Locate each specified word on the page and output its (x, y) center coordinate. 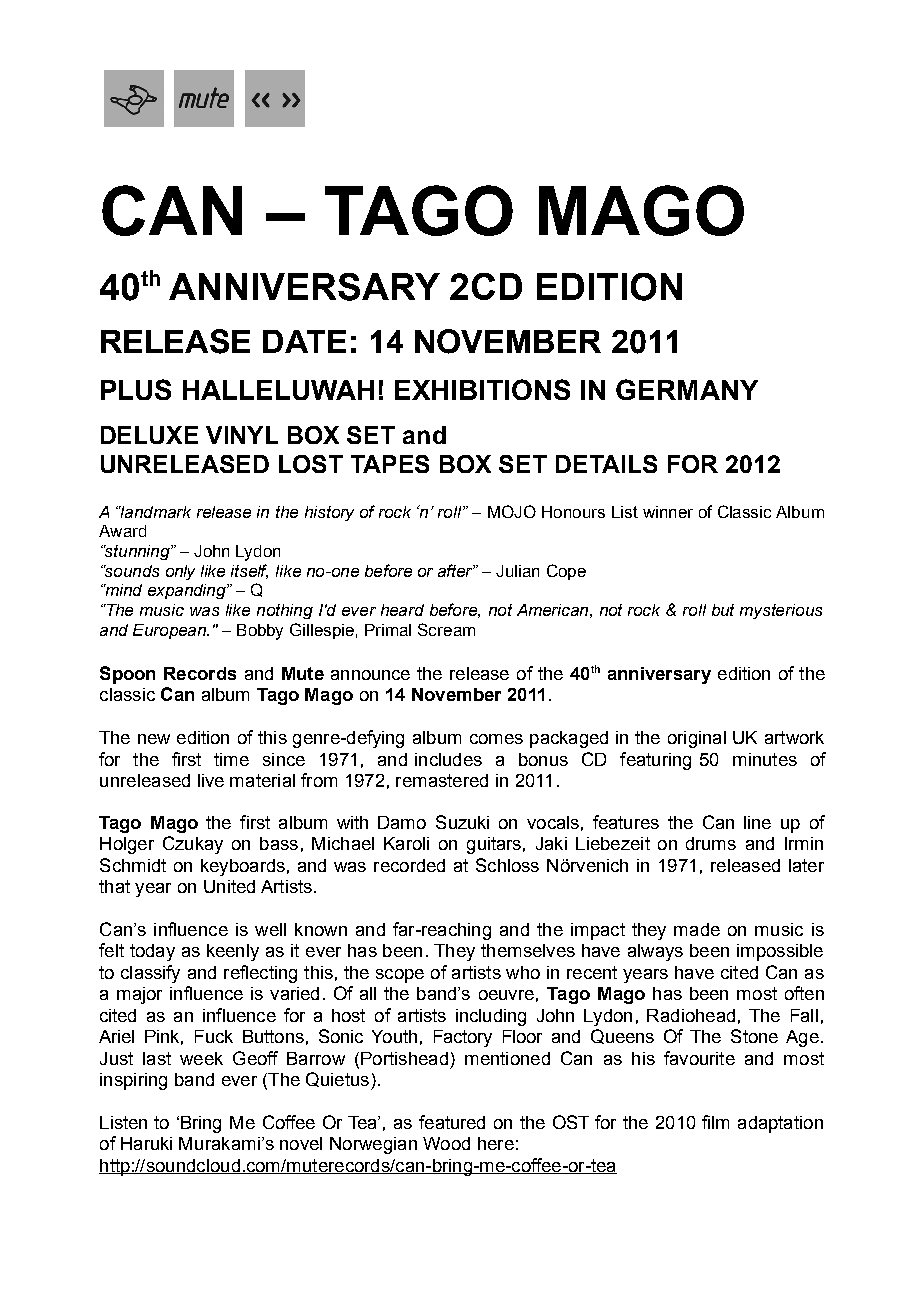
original (697, 739)
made (697, 929)
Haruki (146, 1143)
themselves (528, 950)
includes (448, 759)
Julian (517, 571)
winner (668, 512)
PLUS (136, 389)
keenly (233, 952)
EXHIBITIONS (482, 389)
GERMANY (687, 389)
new (154, 739)
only (180, 572)
